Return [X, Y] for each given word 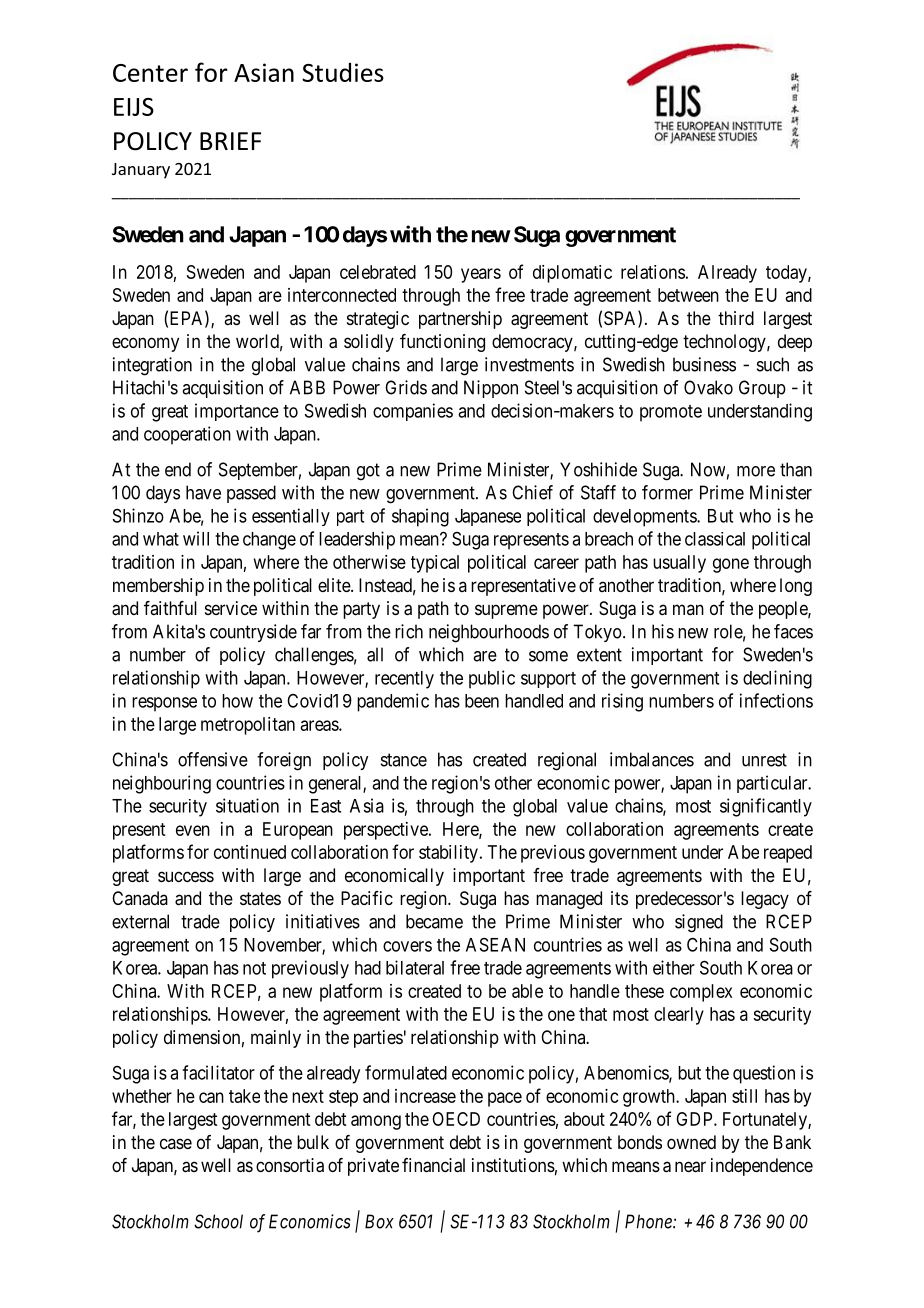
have [203, 492]
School [218, 1221]
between [688, 295]
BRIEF [230, 141]
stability [448, 854]
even [193, 830]
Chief [532, 492]
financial [433, 1165]
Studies [343, 72]
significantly [766, 807]
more [756, 471]
